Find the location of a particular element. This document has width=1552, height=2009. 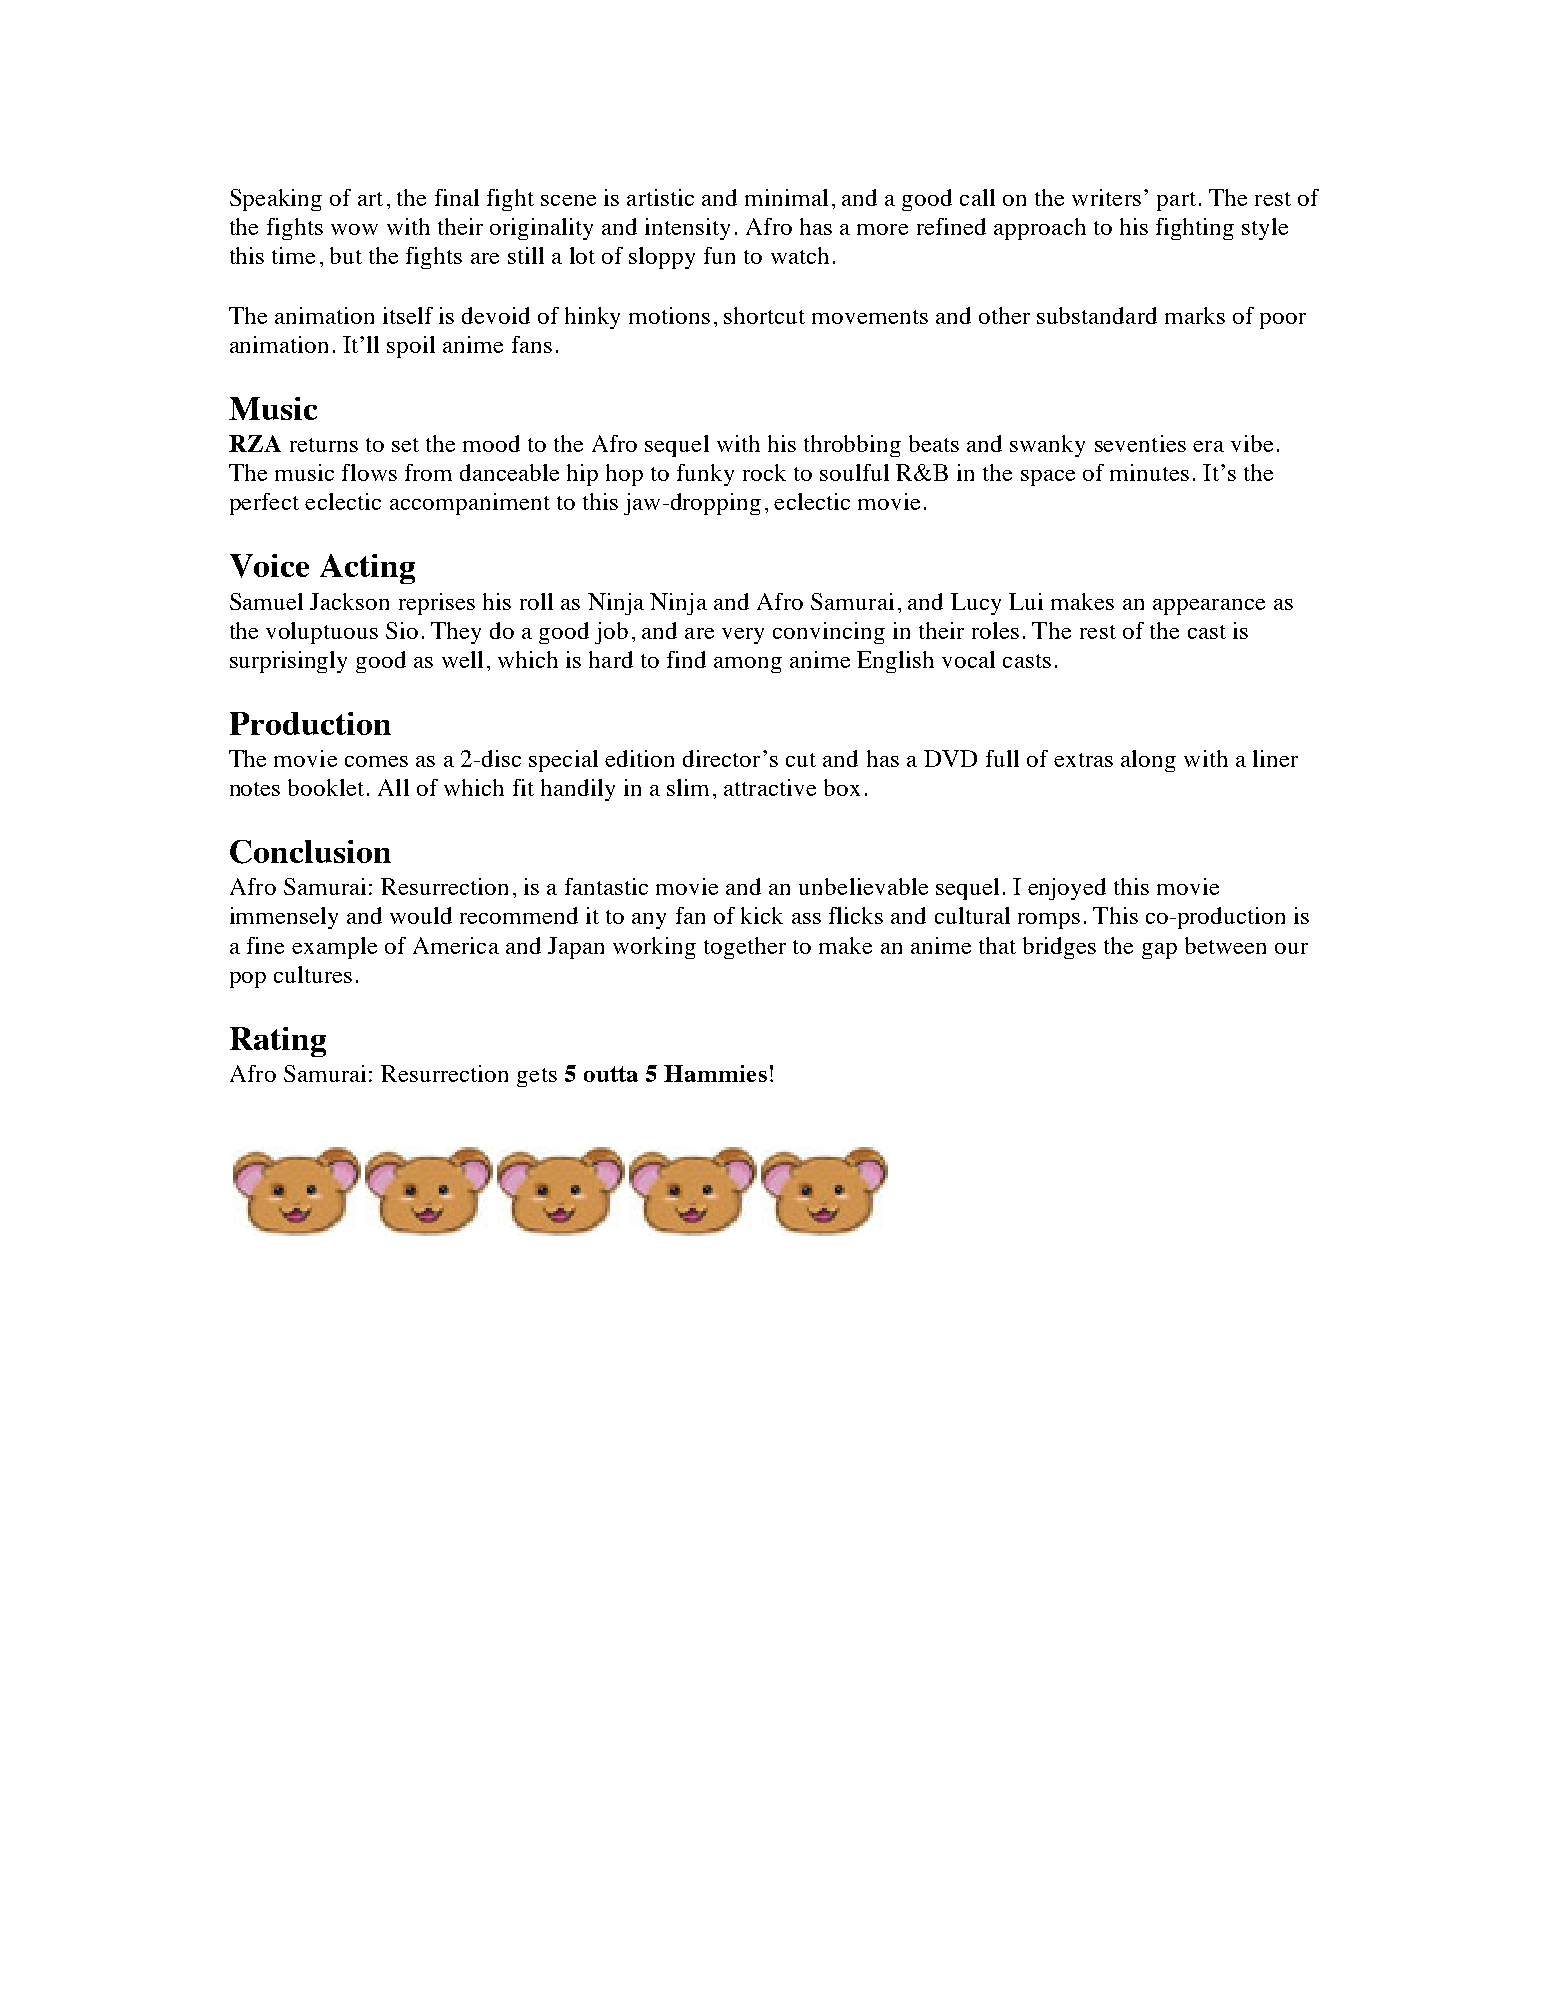

along is located at coordinates (1148, 761).
